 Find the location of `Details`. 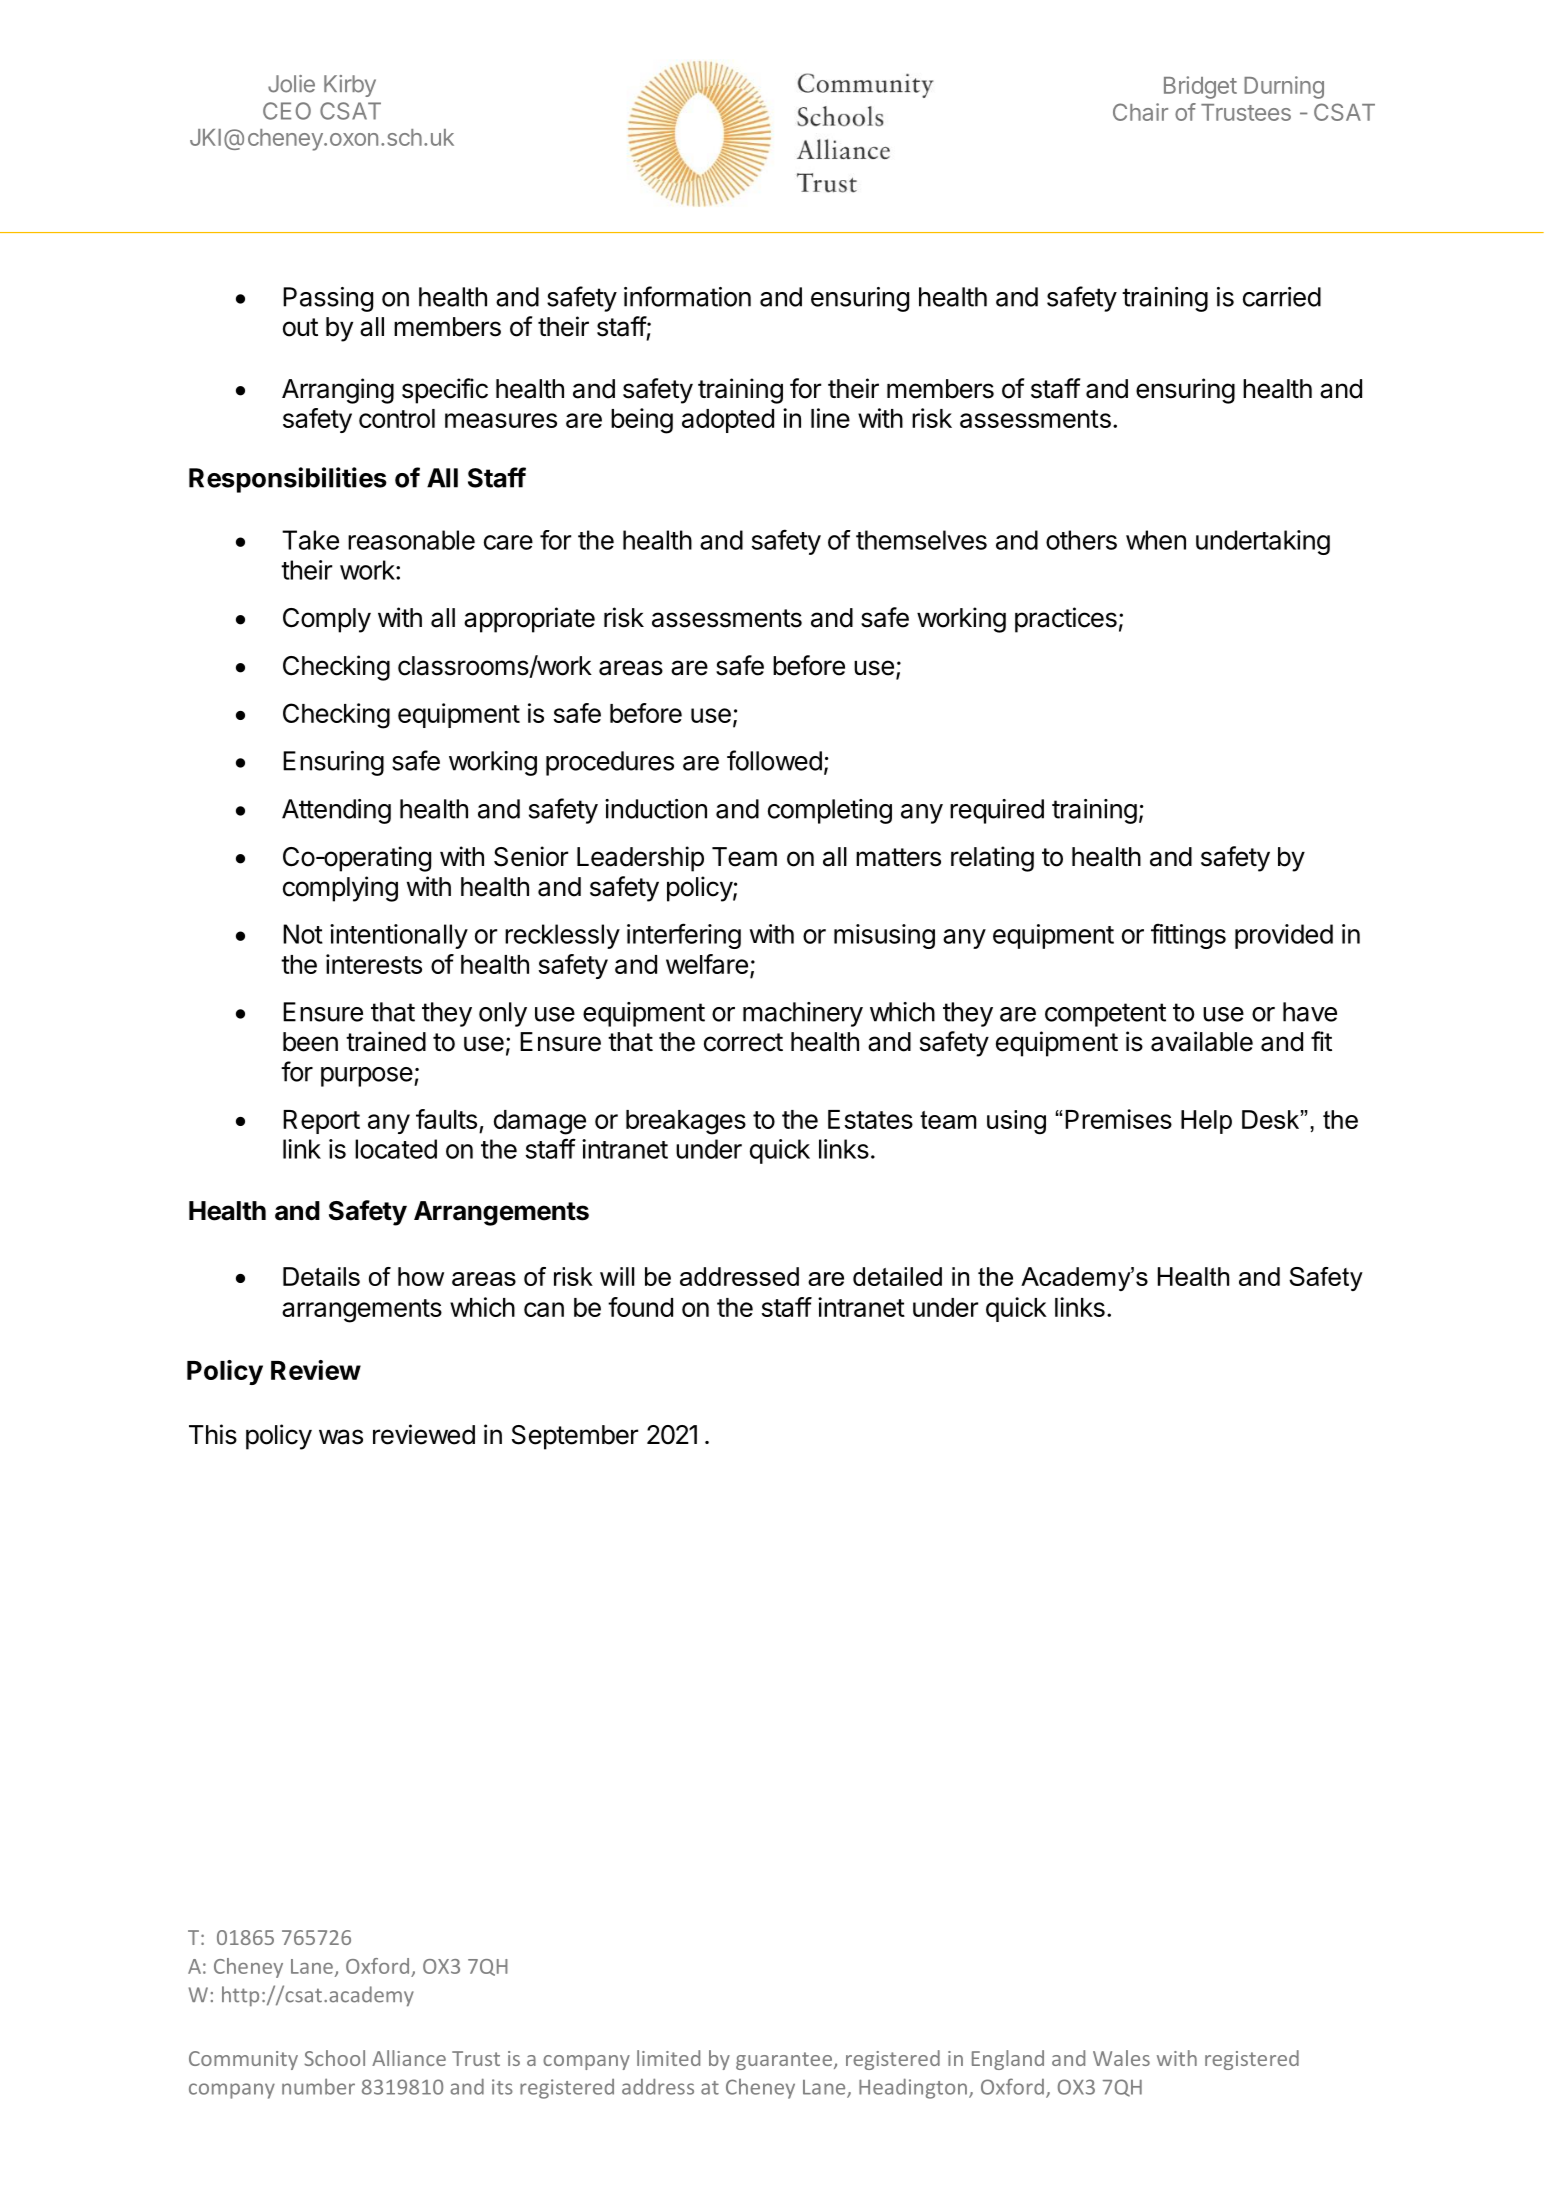

Details is located at coordinates (321, 1276).
